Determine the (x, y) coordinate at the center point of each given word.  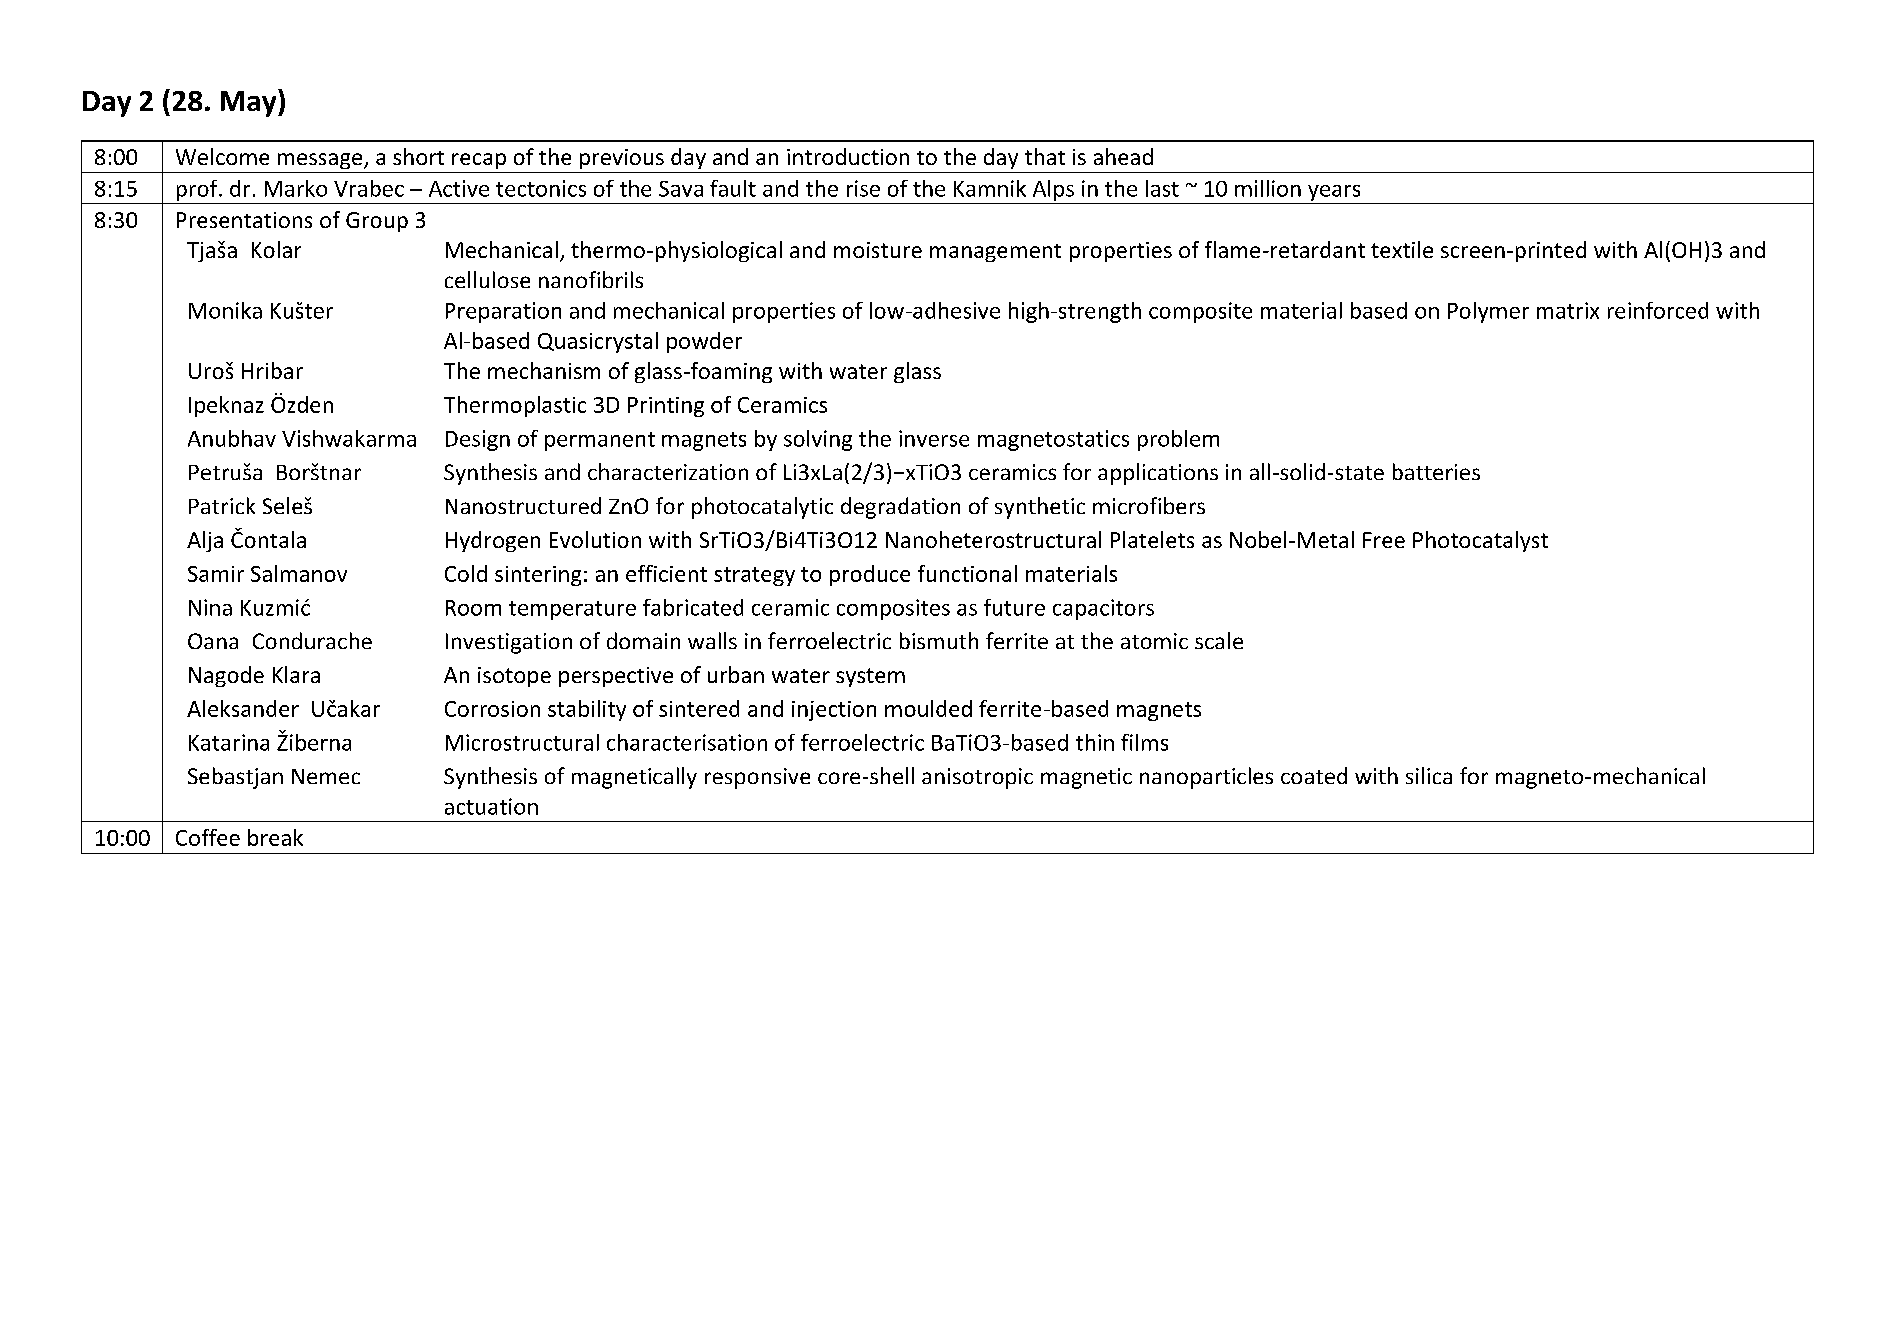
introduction (848, 156)
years (1334, 193)
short (418, 156)
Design (478, 440)
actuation (491, 806)
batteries (1436, 471)
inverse (934, 438)
